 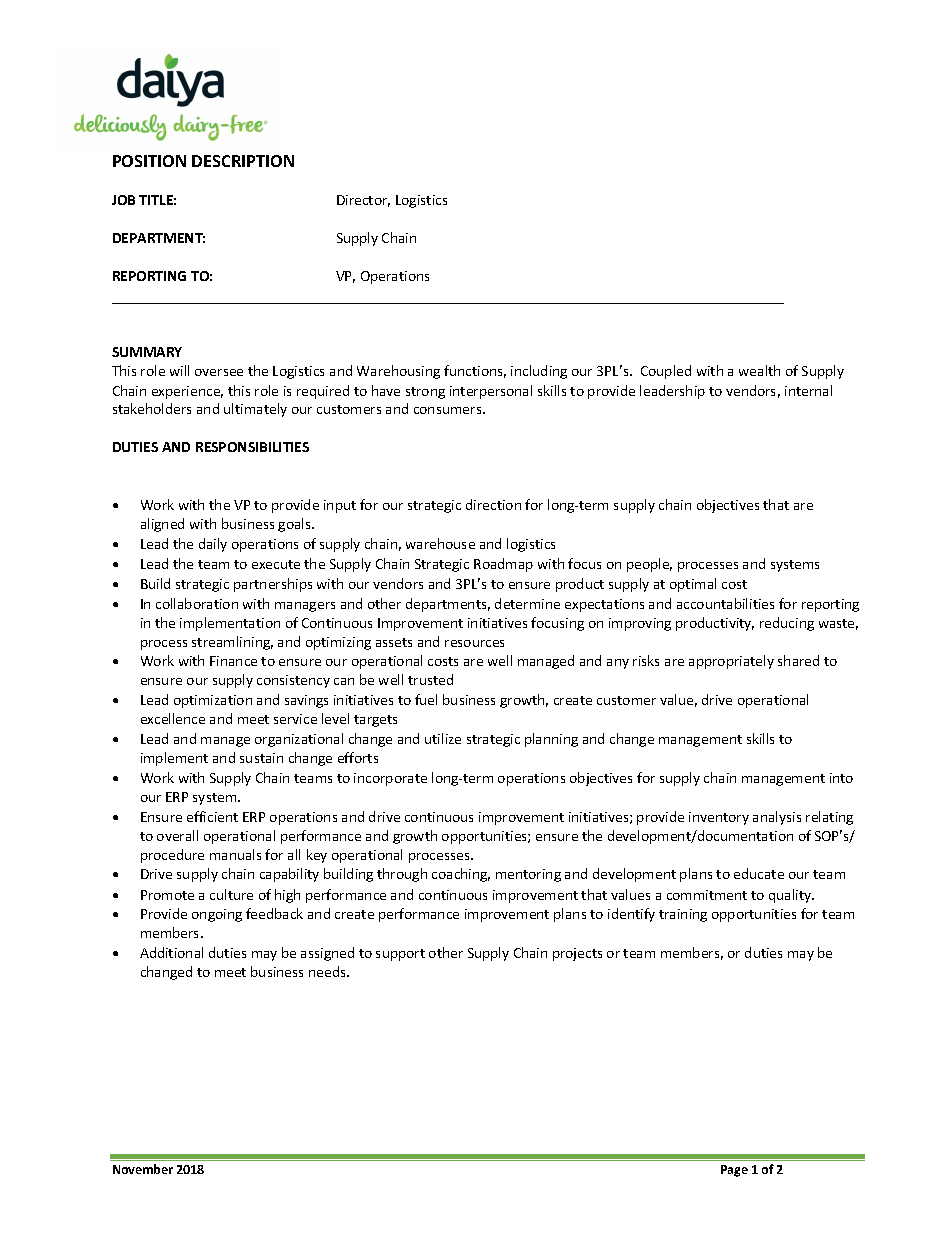 What do you see at coordinates (759, 370) in the image?
I see `wealth` at bounding box center [759, 370].
